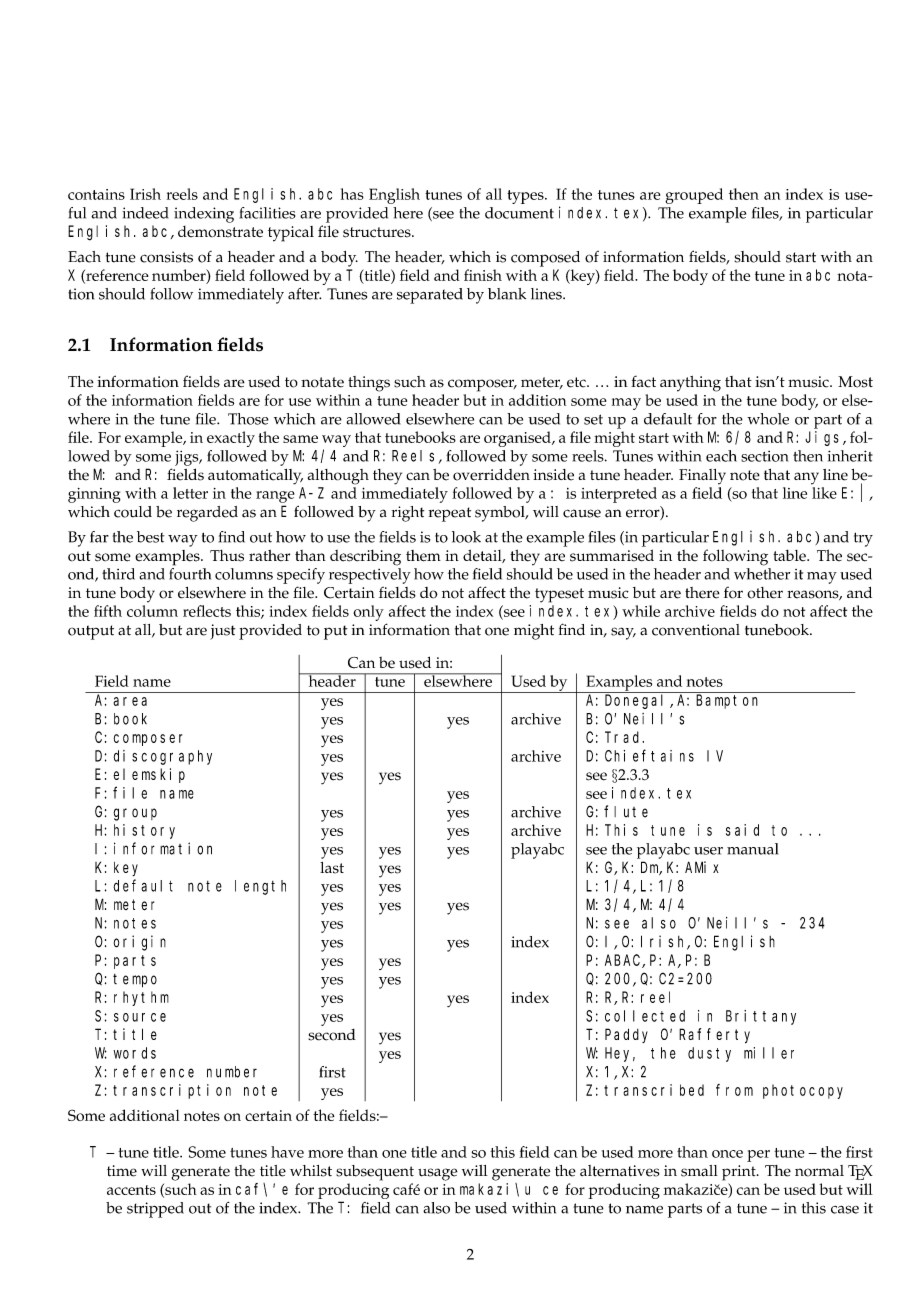 Image resolution: width=924 pixels, height=1308 pixels. What do you see at coordinates (768, 419) in the screenshot?
I see `whole` at bounding box center [768, 419].
